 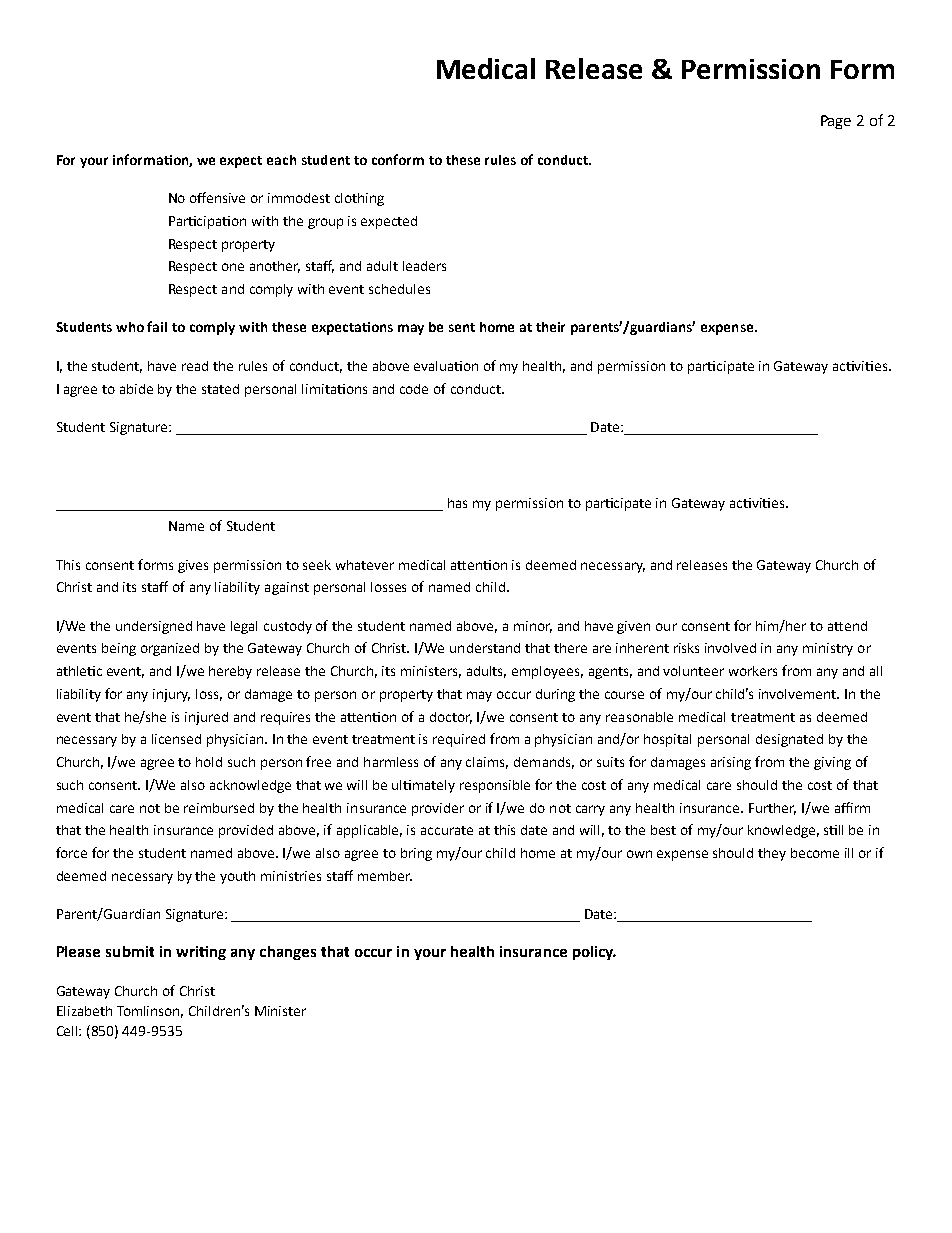 I want to click on Tomlinson, so click(x=150, y=1012).
